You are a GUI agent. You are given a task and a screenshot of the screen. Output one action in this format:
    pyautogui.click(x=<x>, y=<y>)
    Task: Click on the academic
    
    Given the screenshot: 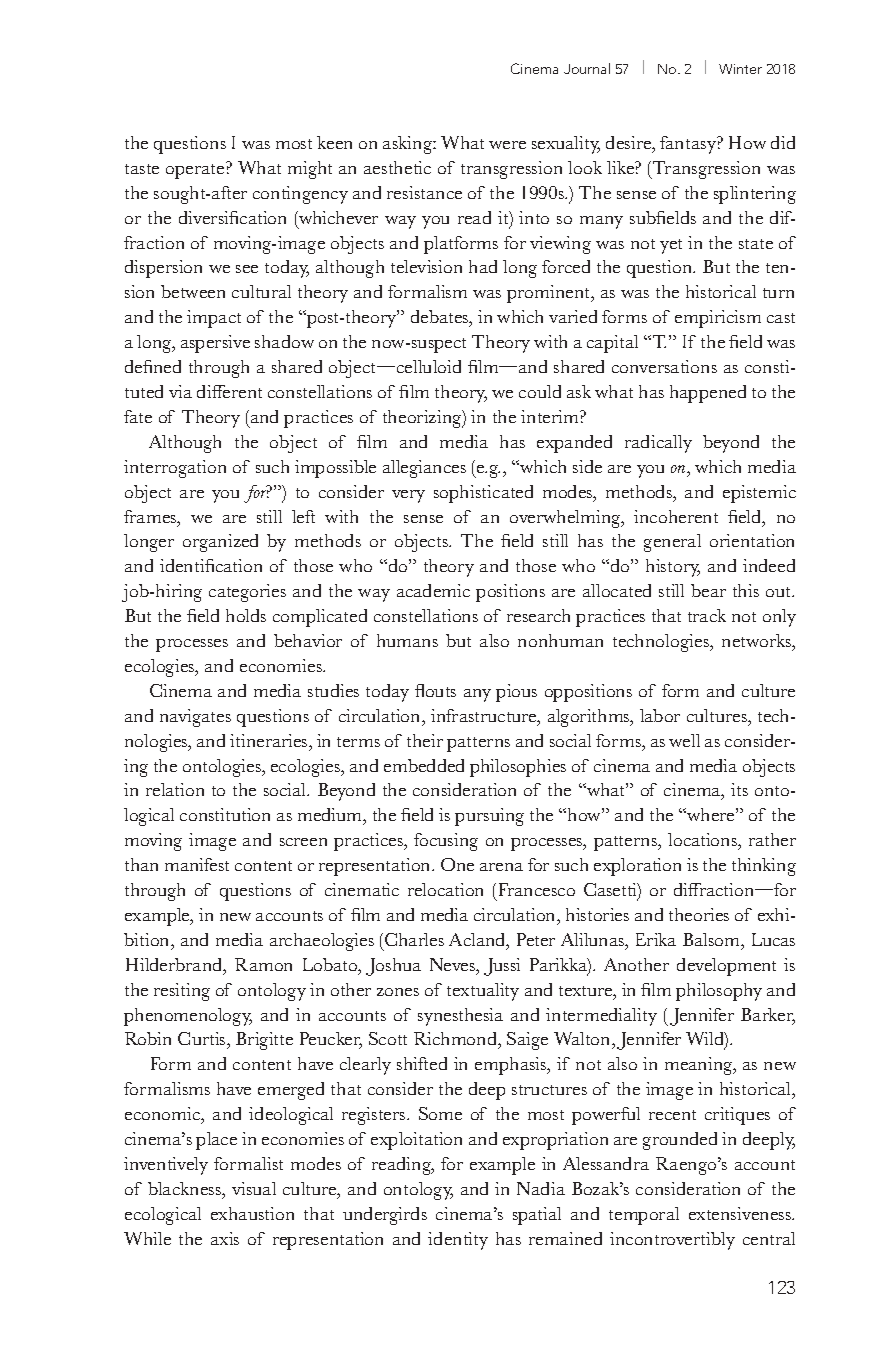 What is the action you would take?
    pyautogui.click(x=433, y=590)
